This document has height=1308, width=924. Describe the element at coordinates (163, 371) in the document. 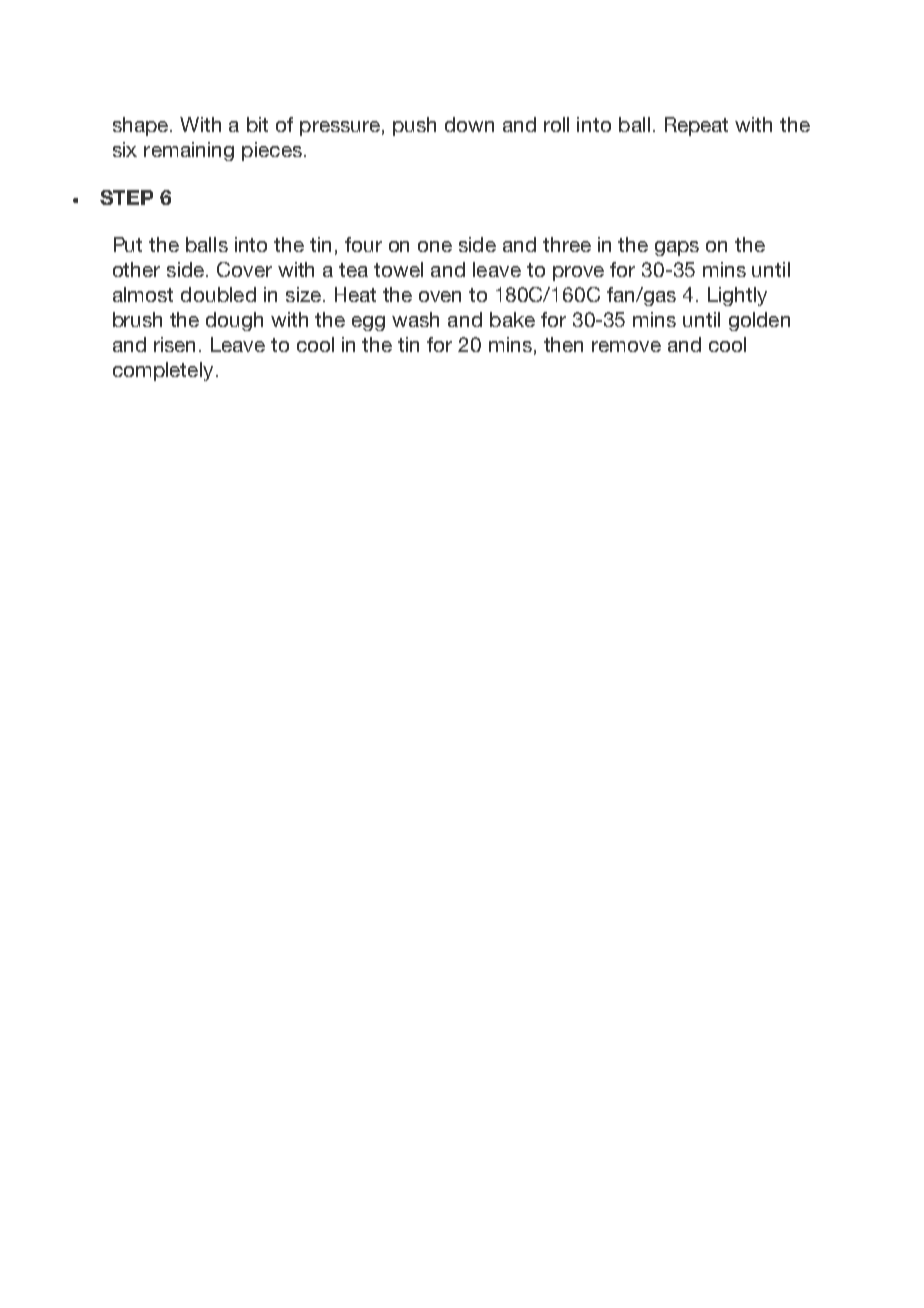

I see `completely` at that location.
